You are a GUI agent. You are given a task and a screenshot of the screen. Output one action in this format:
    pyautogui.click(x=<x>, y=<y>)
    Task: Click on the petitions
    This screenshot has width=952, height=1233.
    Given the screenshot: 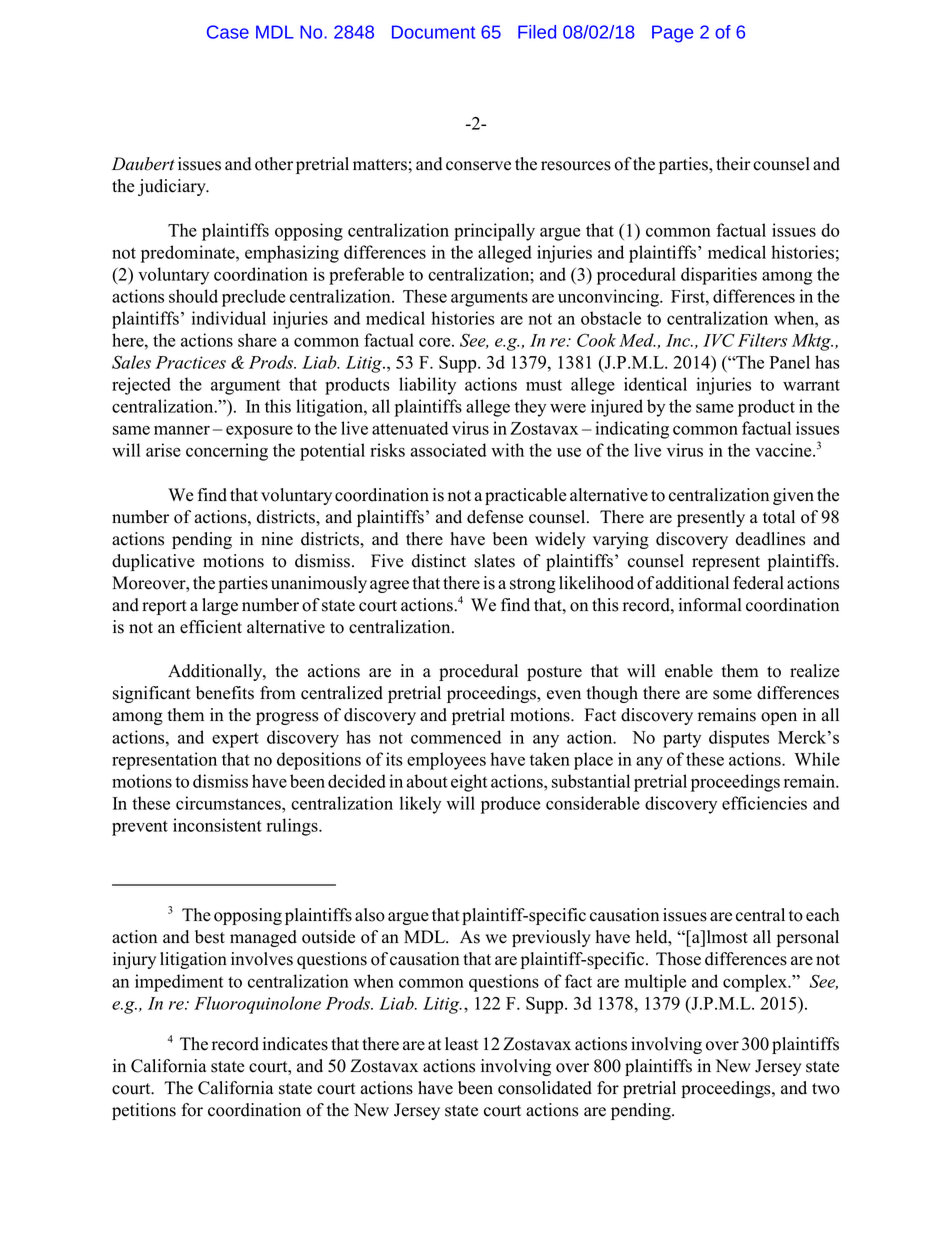 What is the action you would take?
    pyautogui.click(x=144, y=1111)
